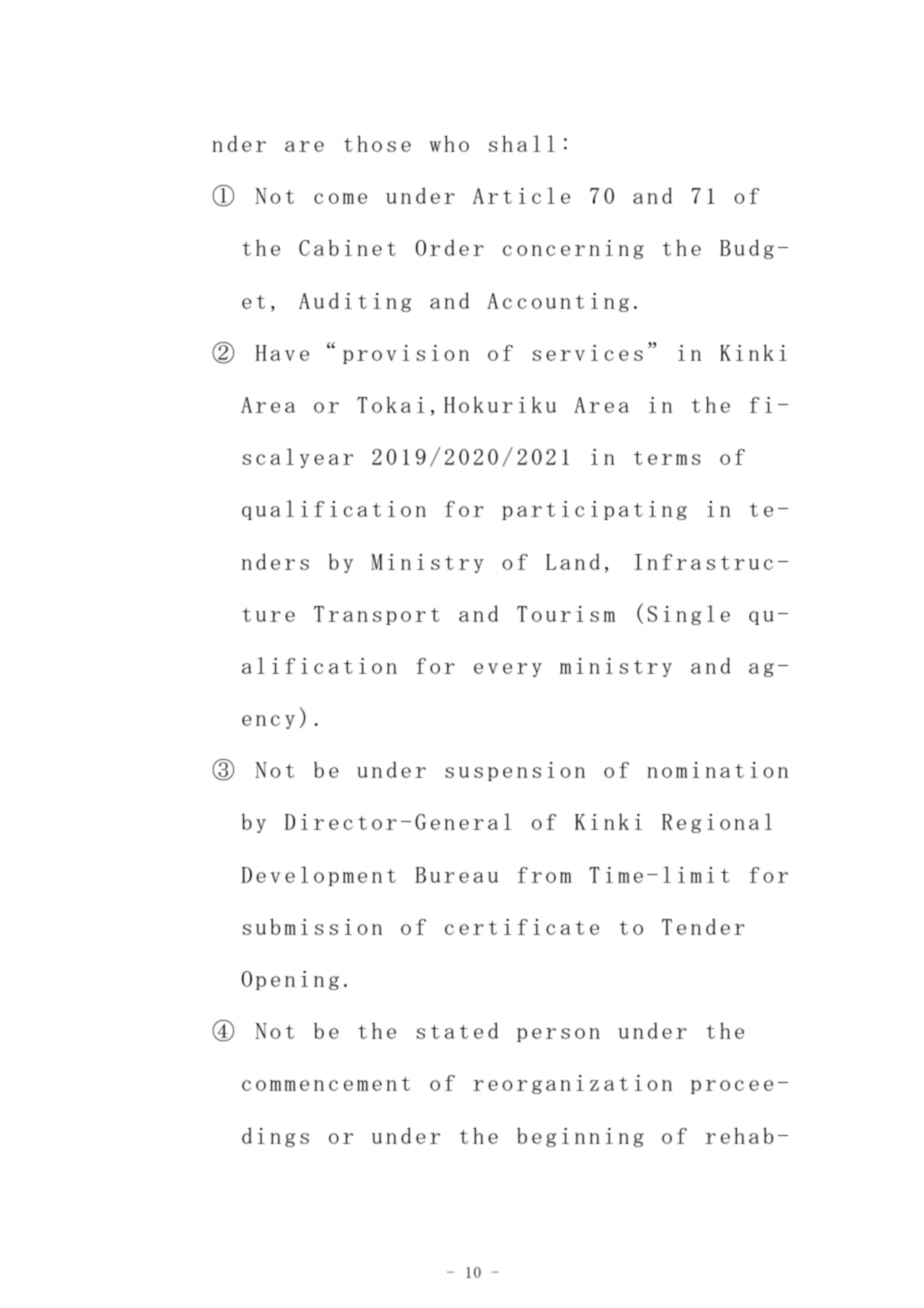 This screenshot has height=1308, width=924. Describe the element at coordinates (594, 510) in the screenshot. I see `participating` at that location.
